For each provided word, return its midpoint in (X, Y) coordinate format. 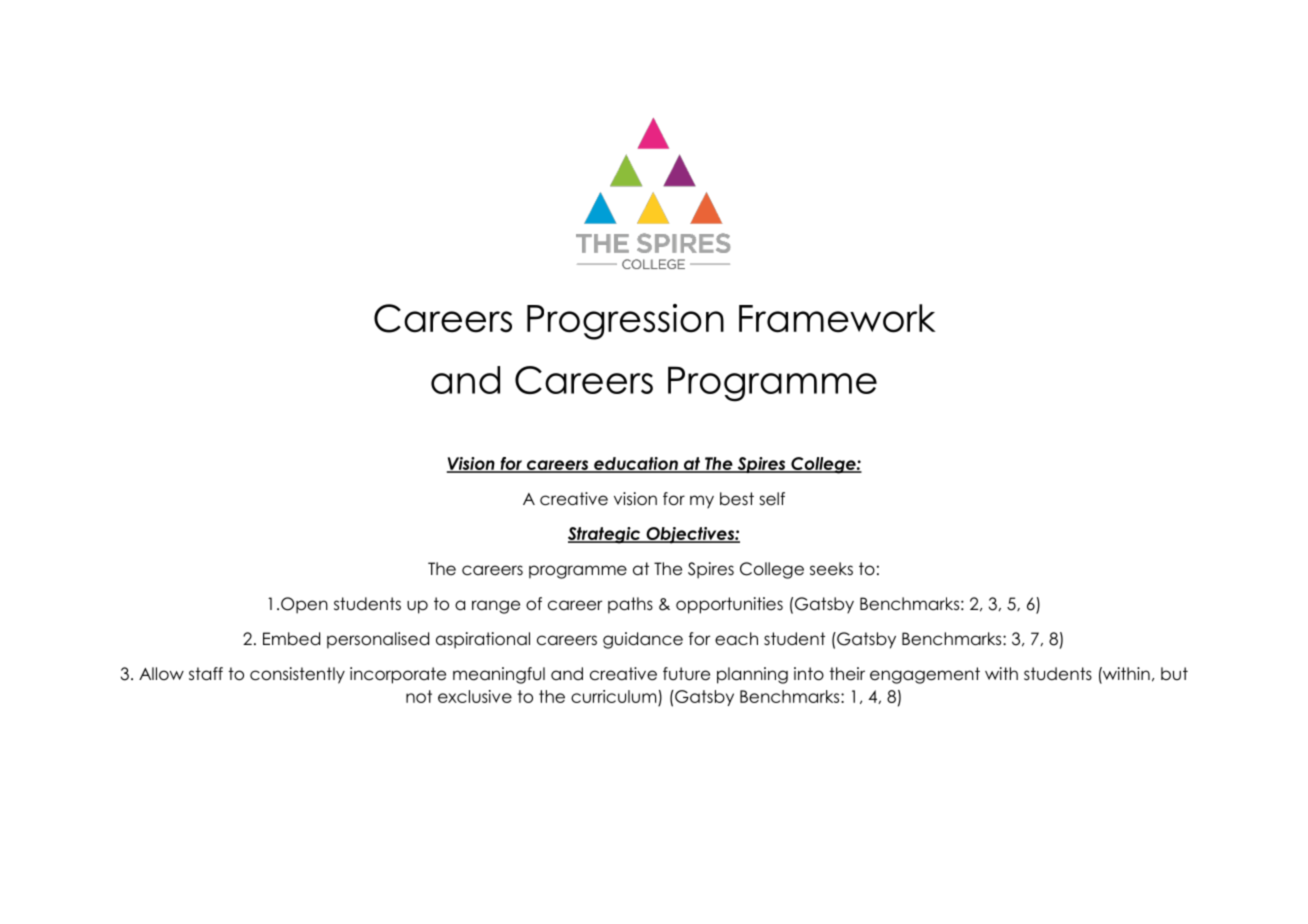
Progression (625, 322)
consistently (297, 675)
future (686, 674)
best (737, 499)
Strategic (605, 535)
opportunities (729, 605)
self (772, 499)
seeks (831, 569)
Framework (837, 318)
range (496, 607)
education (636, 464)
